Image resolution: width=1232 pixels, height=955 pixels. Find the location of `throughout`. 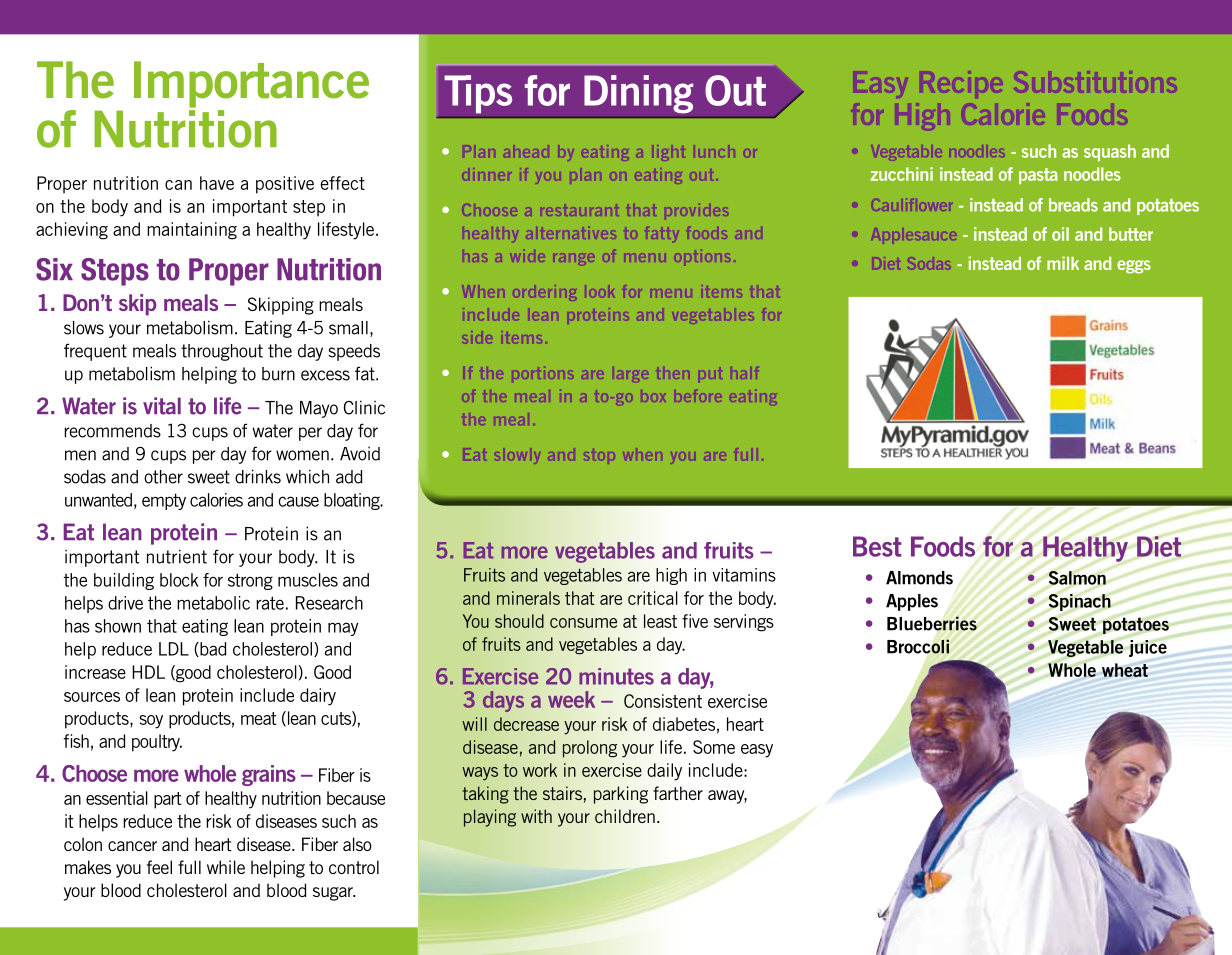

throughout is located at coordinates (222, 352).
